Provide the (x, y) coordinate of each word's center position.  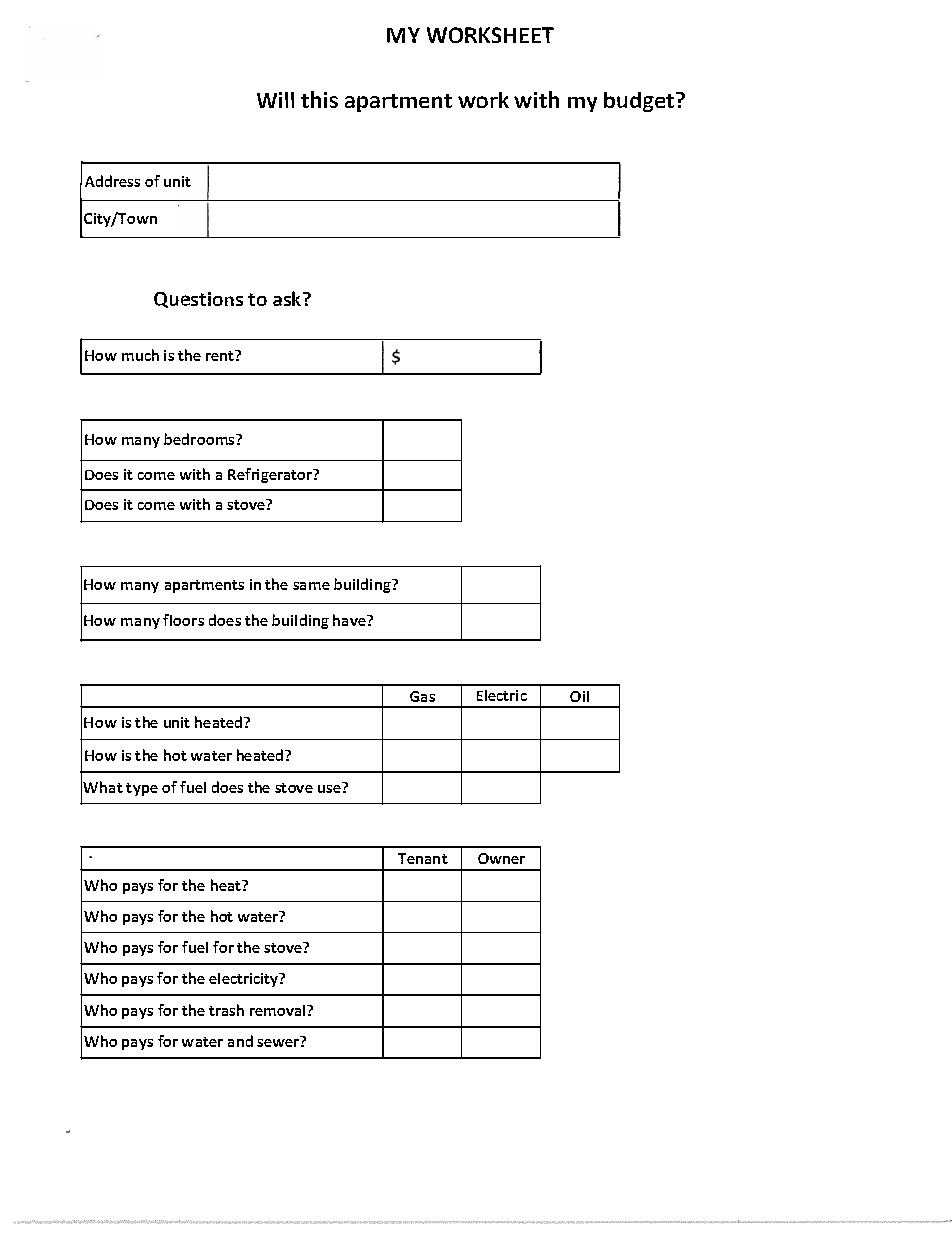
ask (288, 298)
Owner (501, 858)
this (319, 99)
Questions (198, 300)
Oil (579, 696)
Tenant (423, 858)
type (142, 789)
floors (183, 620)
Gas (422, 696)
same (311, 586)
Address (112, 181)
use (330, 787)
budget (640, 102)
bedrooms (200, 439)
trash (226, 1010)
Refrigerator (271, 475)
